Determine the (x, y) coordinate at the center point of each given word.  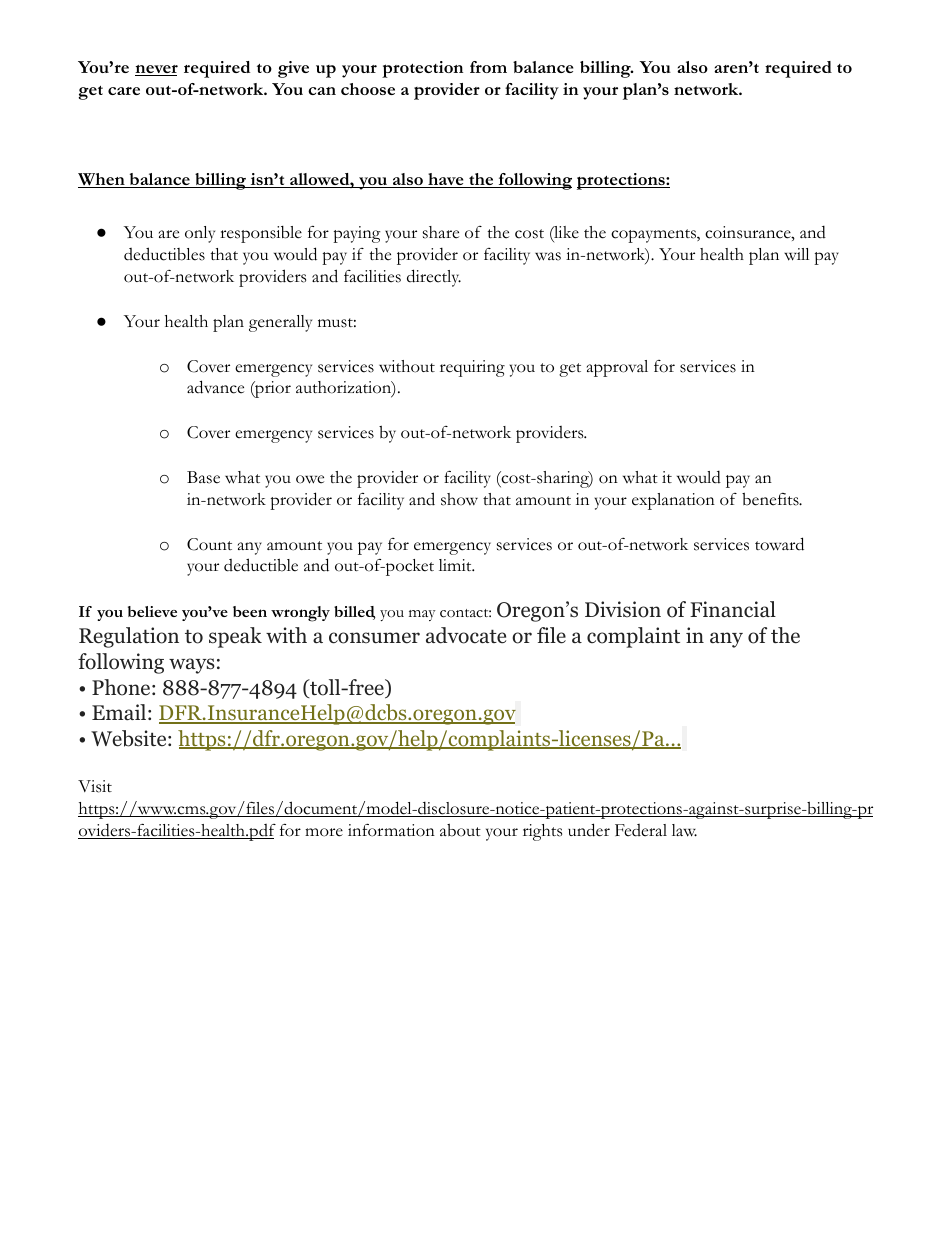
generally (280, 323)
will (796, 254)
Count (209, 544)
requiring (472, 368)
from (488, 67)
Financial (733, 609)
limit (456, 565)
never (156, 70)
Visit (95, 786)
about (460, 830)
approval (617, 368)
